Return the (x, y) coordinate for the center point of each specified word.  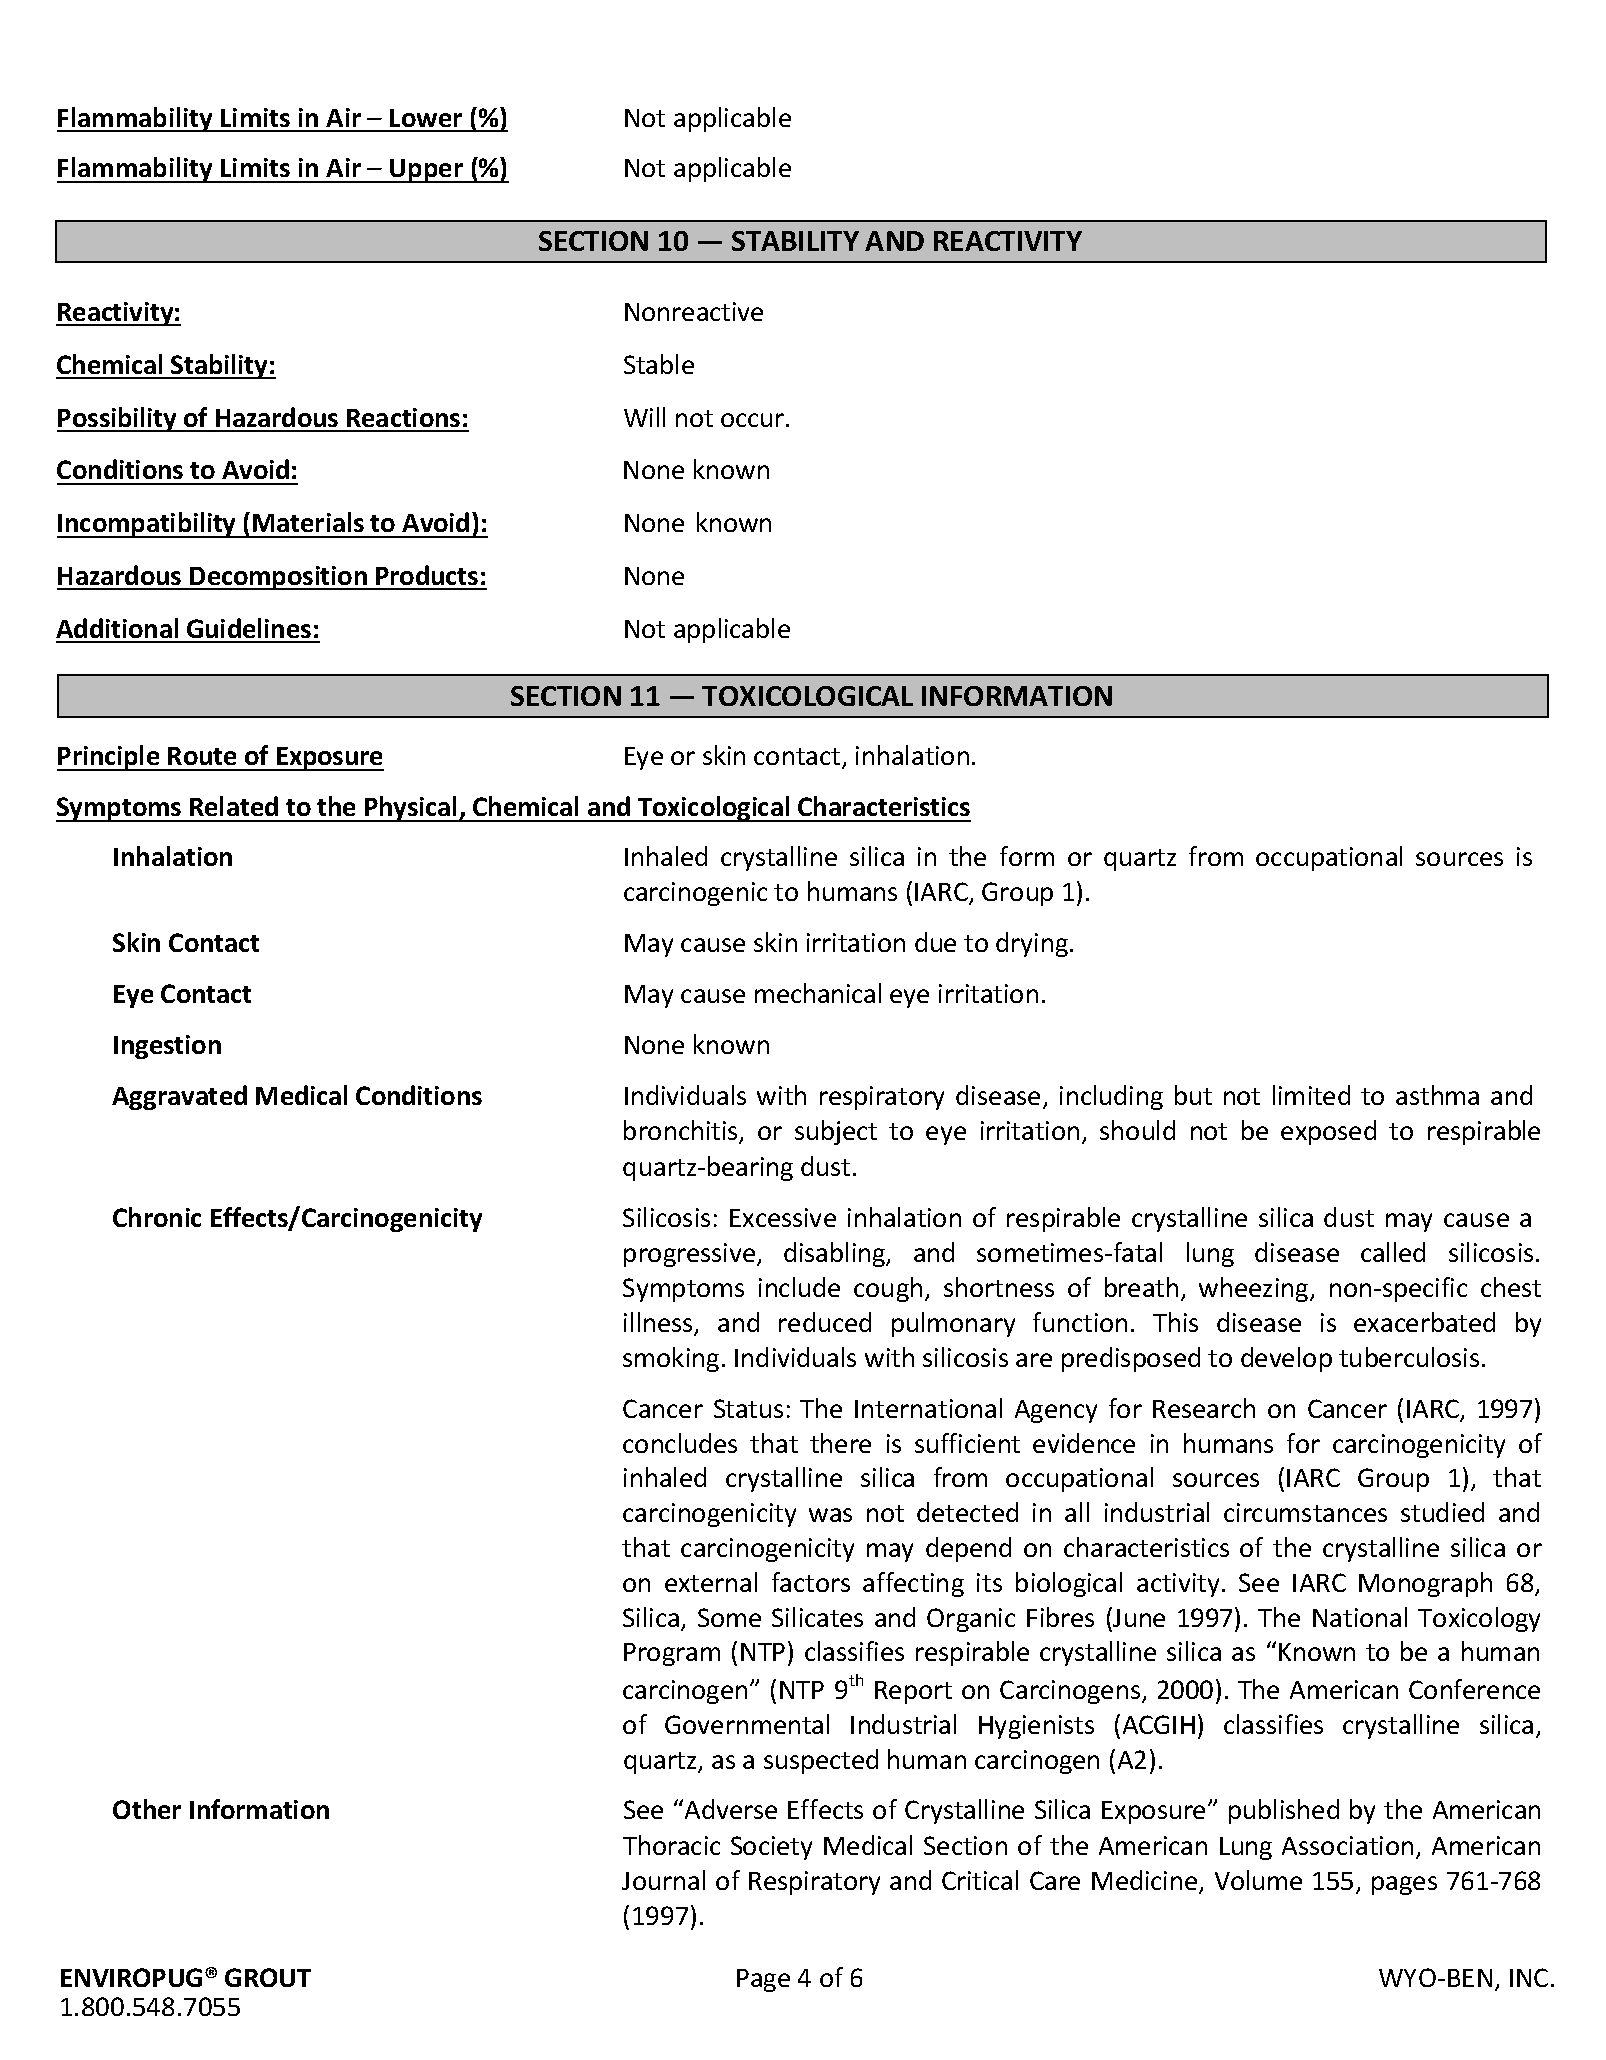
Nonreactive (694, 311)
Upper (426, 171)
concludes (680, 1443)
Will (644, 417)
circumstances (1305, 1512)
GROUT (268, 1977)
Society (771, 1848)
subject (836, 1132)
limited (1311, 1095)
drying (1033, 944)
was (830, 1515)
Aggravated (179, 1097)
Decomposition (279, 578)
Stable (659, 364)
